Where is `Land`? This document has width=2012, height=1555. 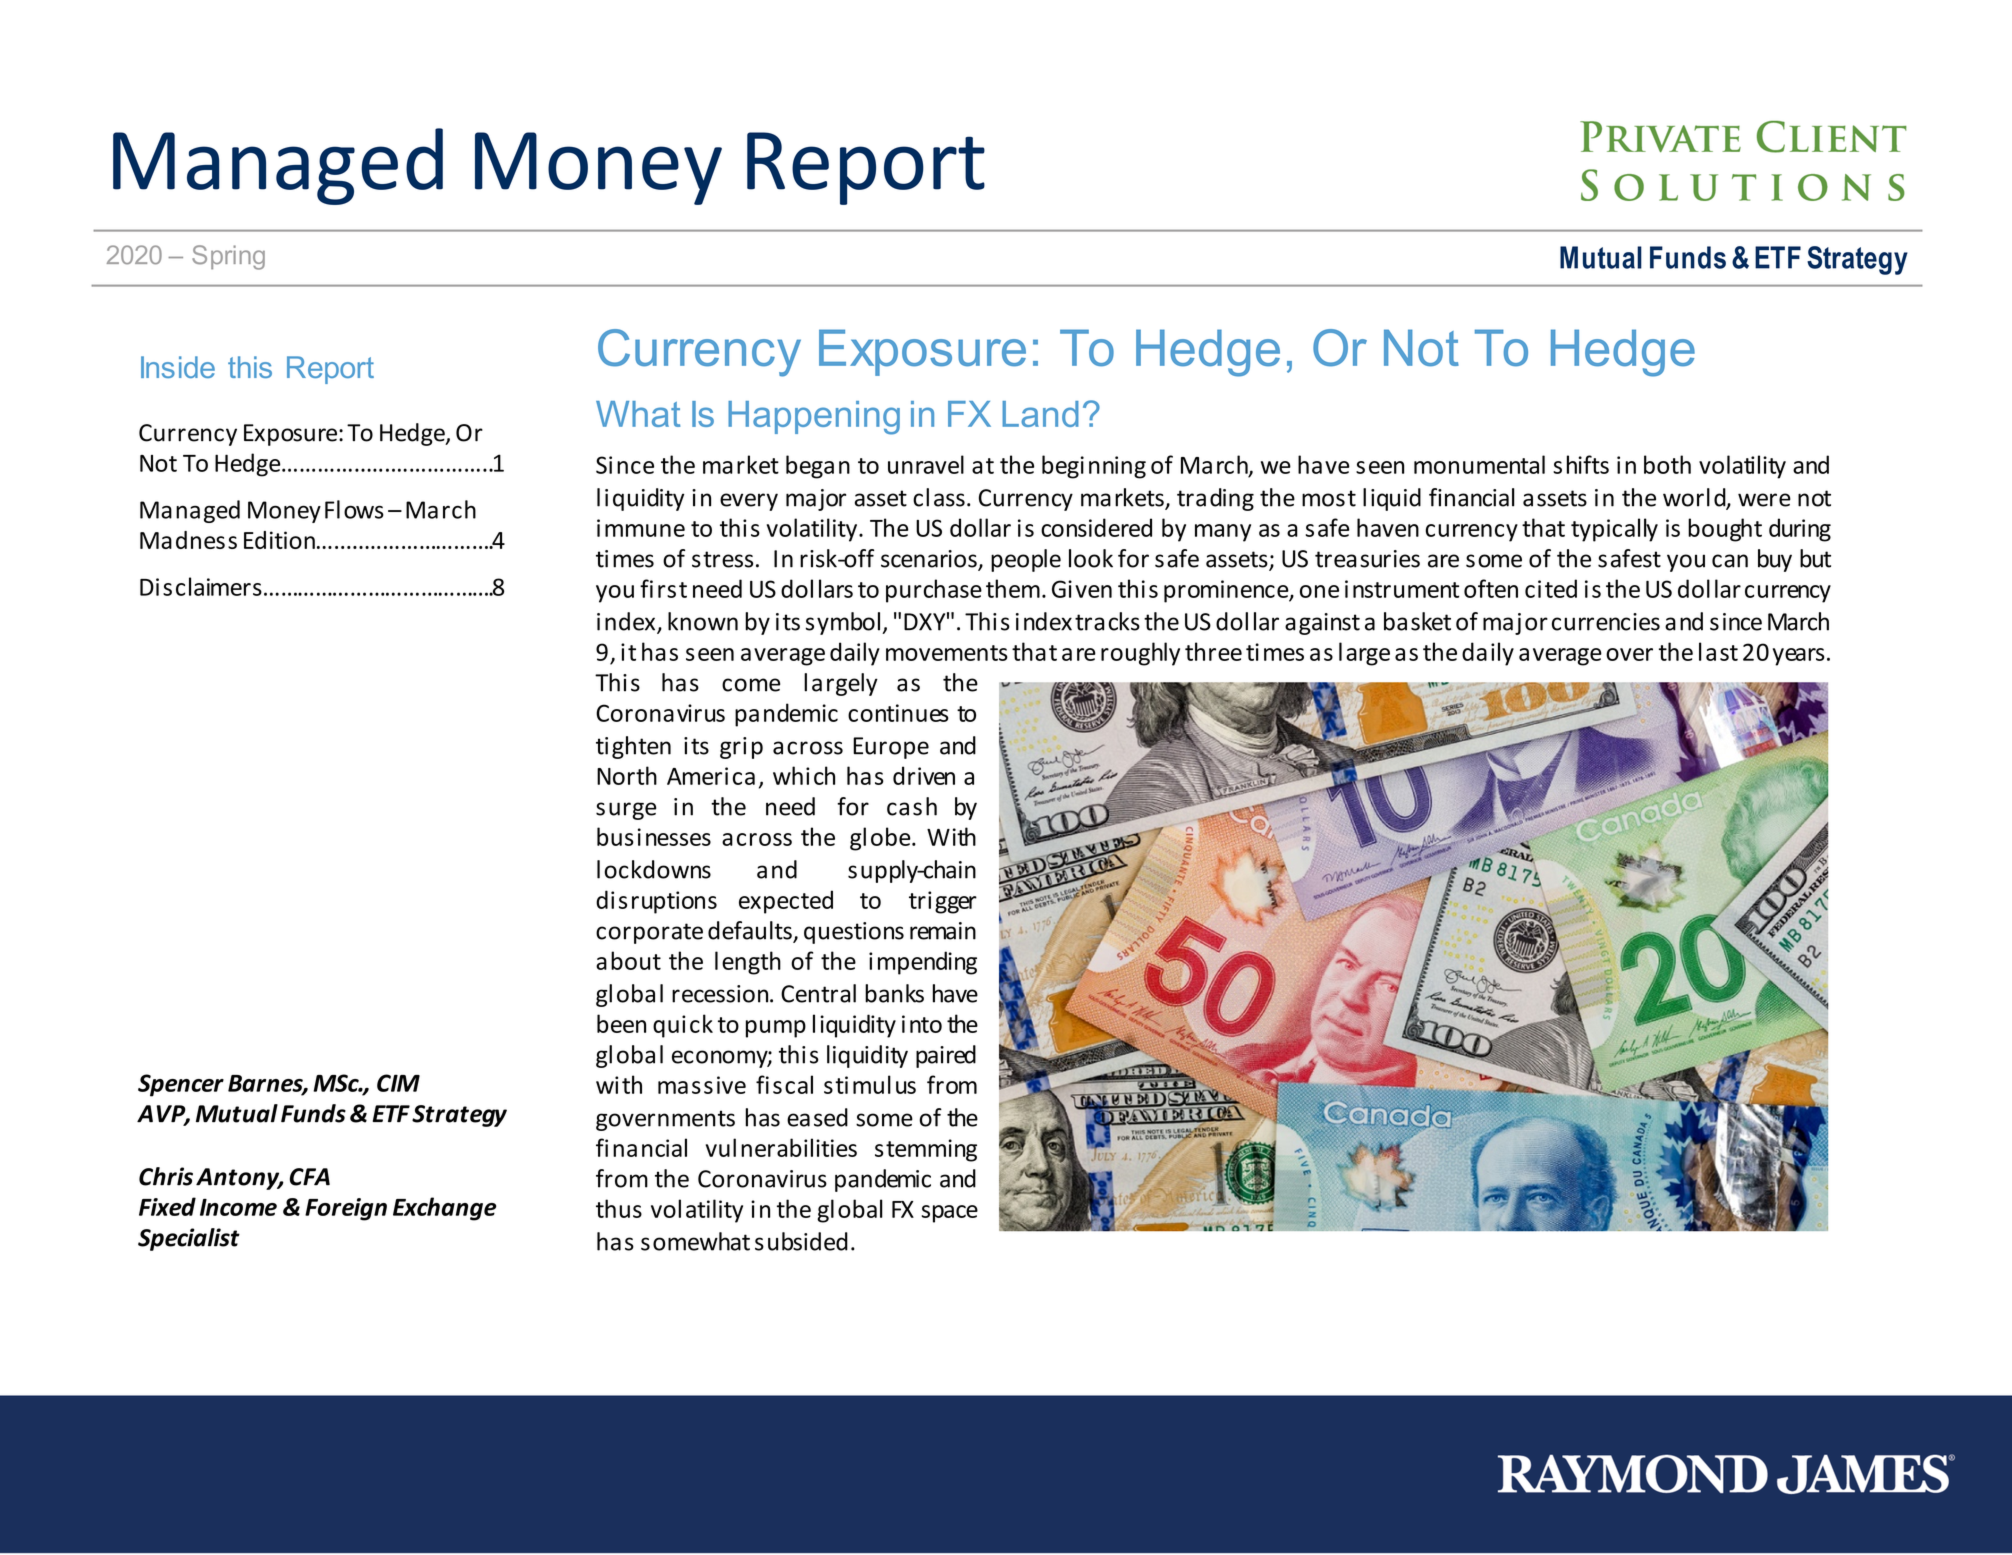
Land is located at coordinates (1040, 414).
